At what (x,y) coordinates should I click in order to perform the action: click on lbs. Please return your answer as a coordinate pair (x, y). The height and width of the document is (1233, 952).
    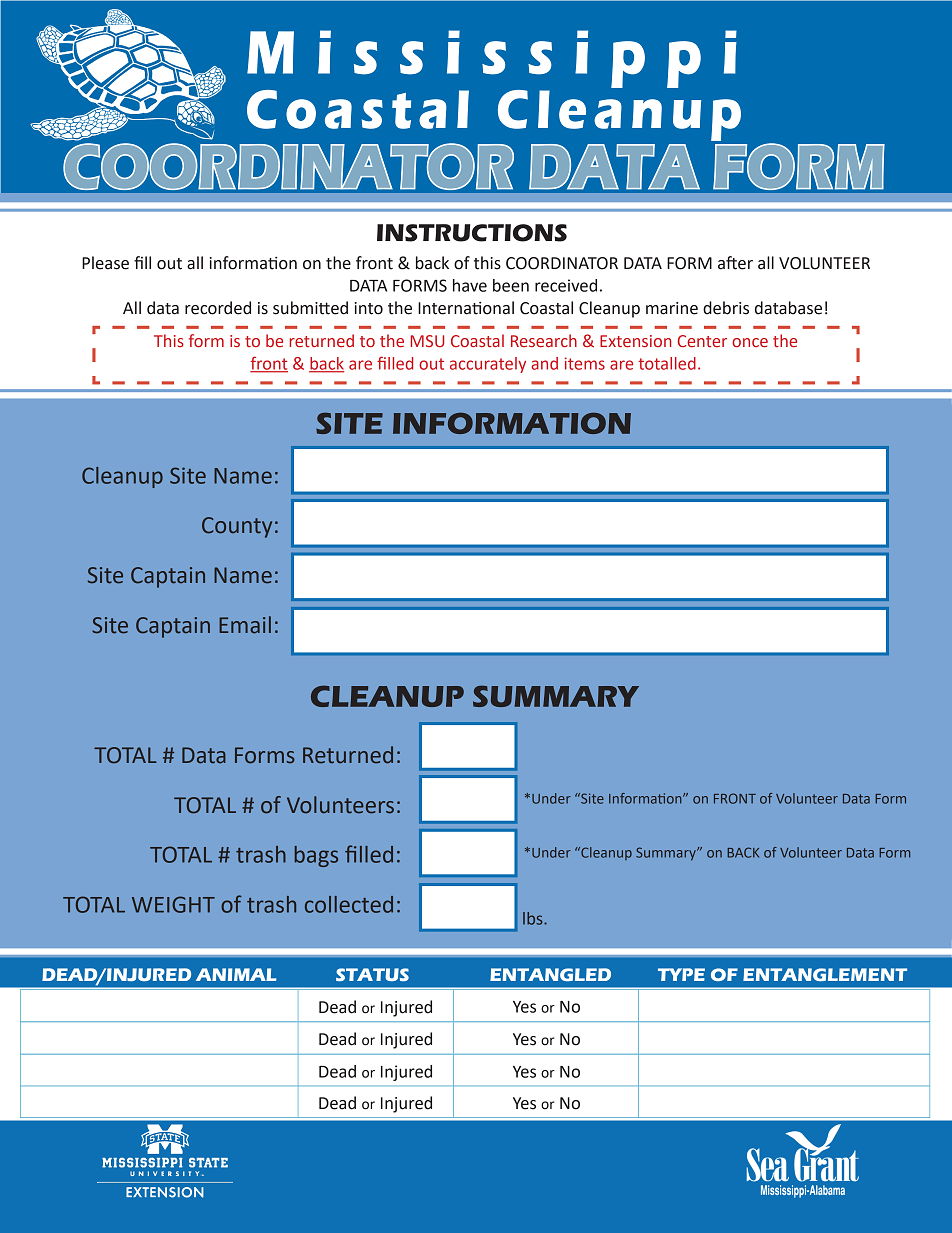
    Looking at the image, I should click on (534, 918).
